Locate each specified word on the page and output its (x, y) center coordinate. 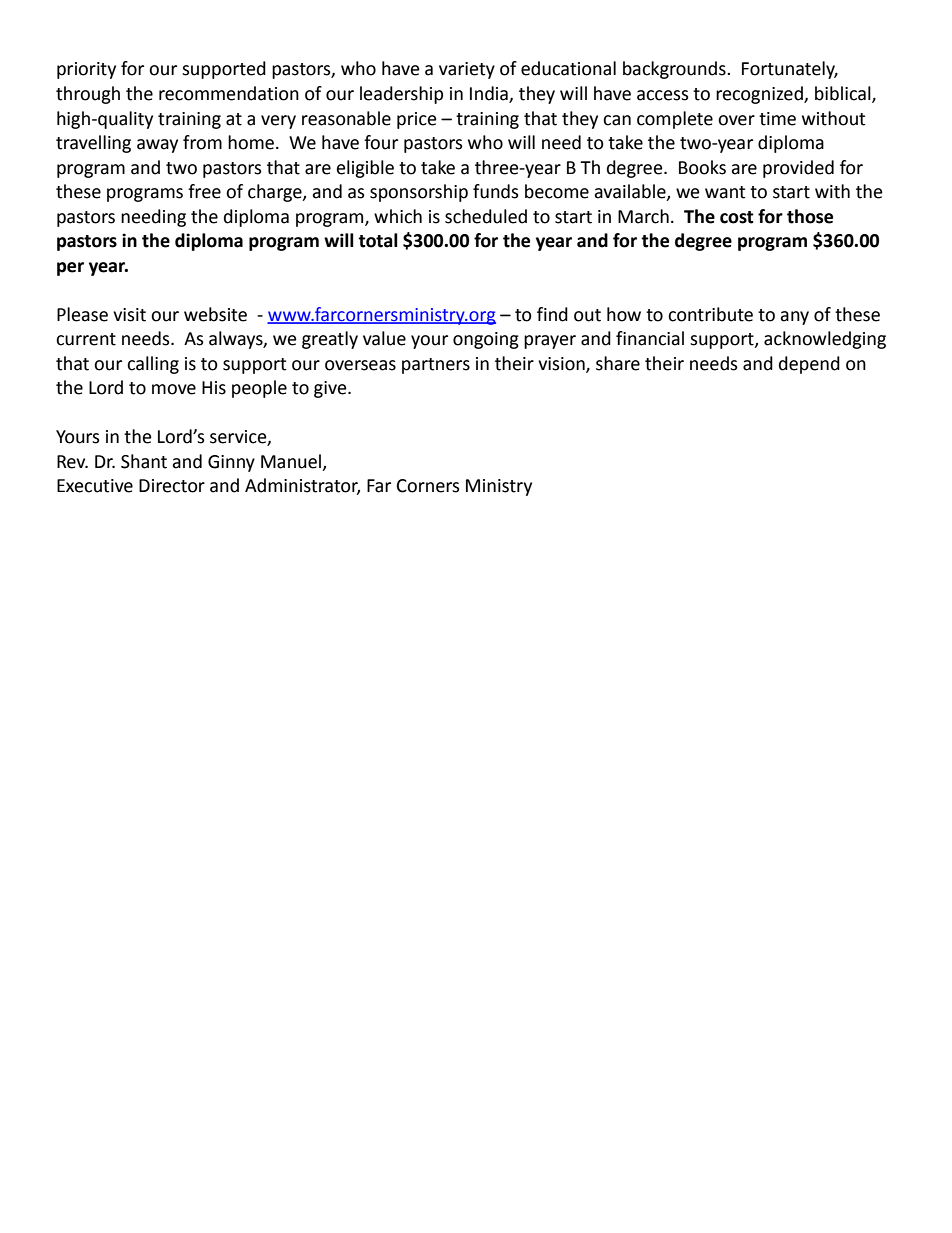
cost (737, 217)
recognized (760, 95)
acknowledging (825, 340)
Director (172, 486)
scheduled (486, 216)
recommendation (229, 93)
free (204, 191)
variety (467, 70)
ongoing (486, 340)
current (86, 339)
